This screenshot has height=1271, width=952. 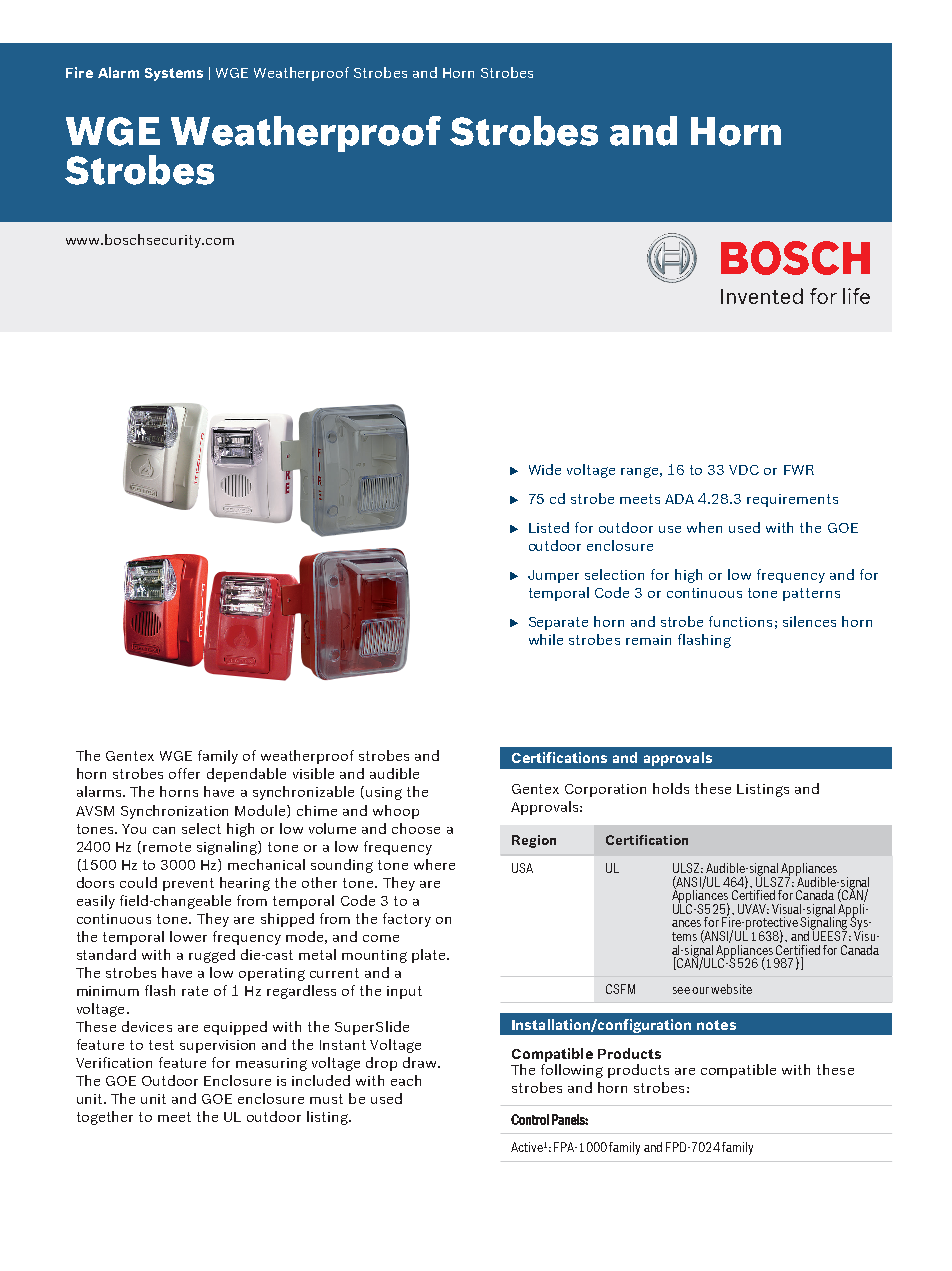 What do you see at coordinates (549, 527) in the screenshot?
I see `Listed` at bounding box center [549, 527].
